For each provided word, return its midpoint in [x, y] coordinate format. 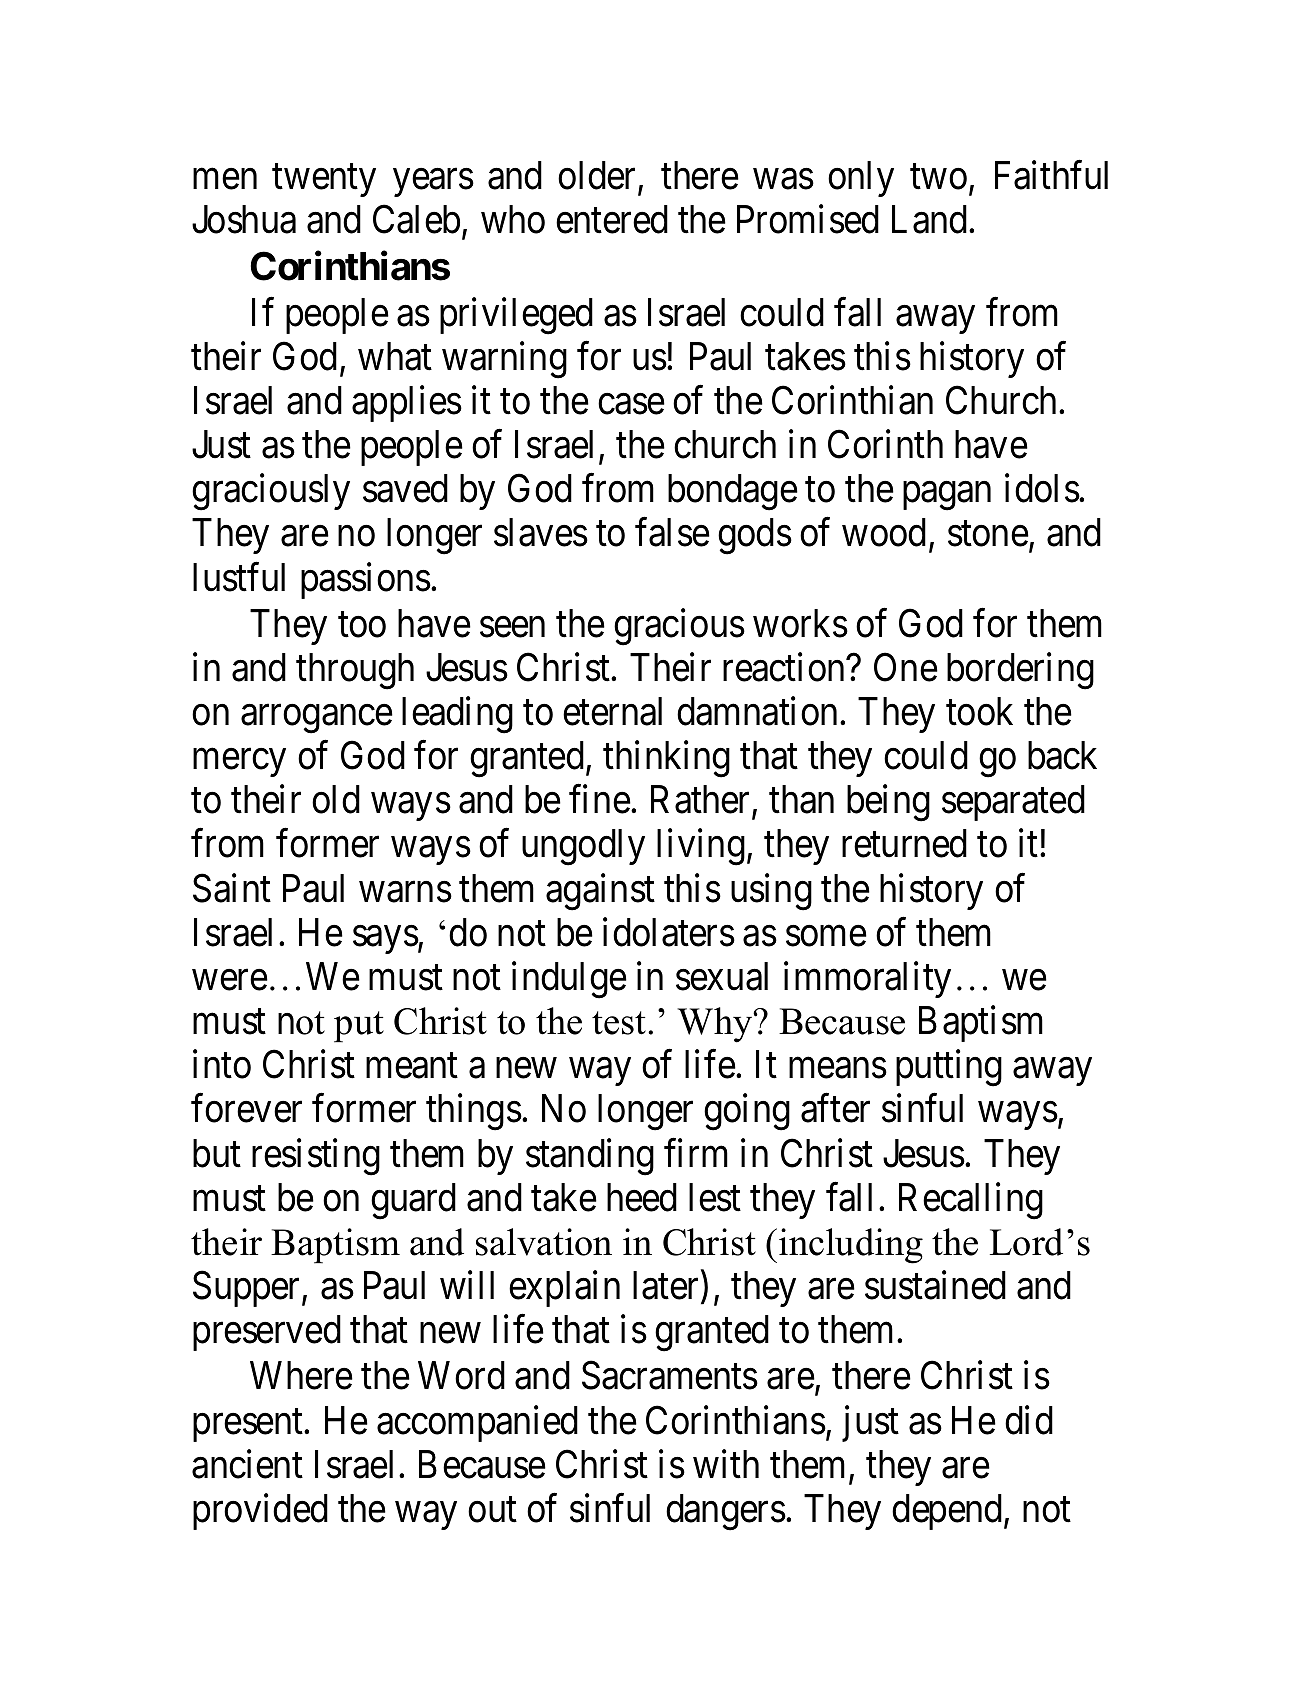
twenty [324, 181]
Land [931, 219]
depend [948, 1512]
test [620, 1023]
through [355, 671]
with [726, 1464]
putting [949, 1068]
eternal [612, 711]
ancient [247, 1464]
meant [412, 1066]
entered [612, 219]
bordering [1020, 671]
